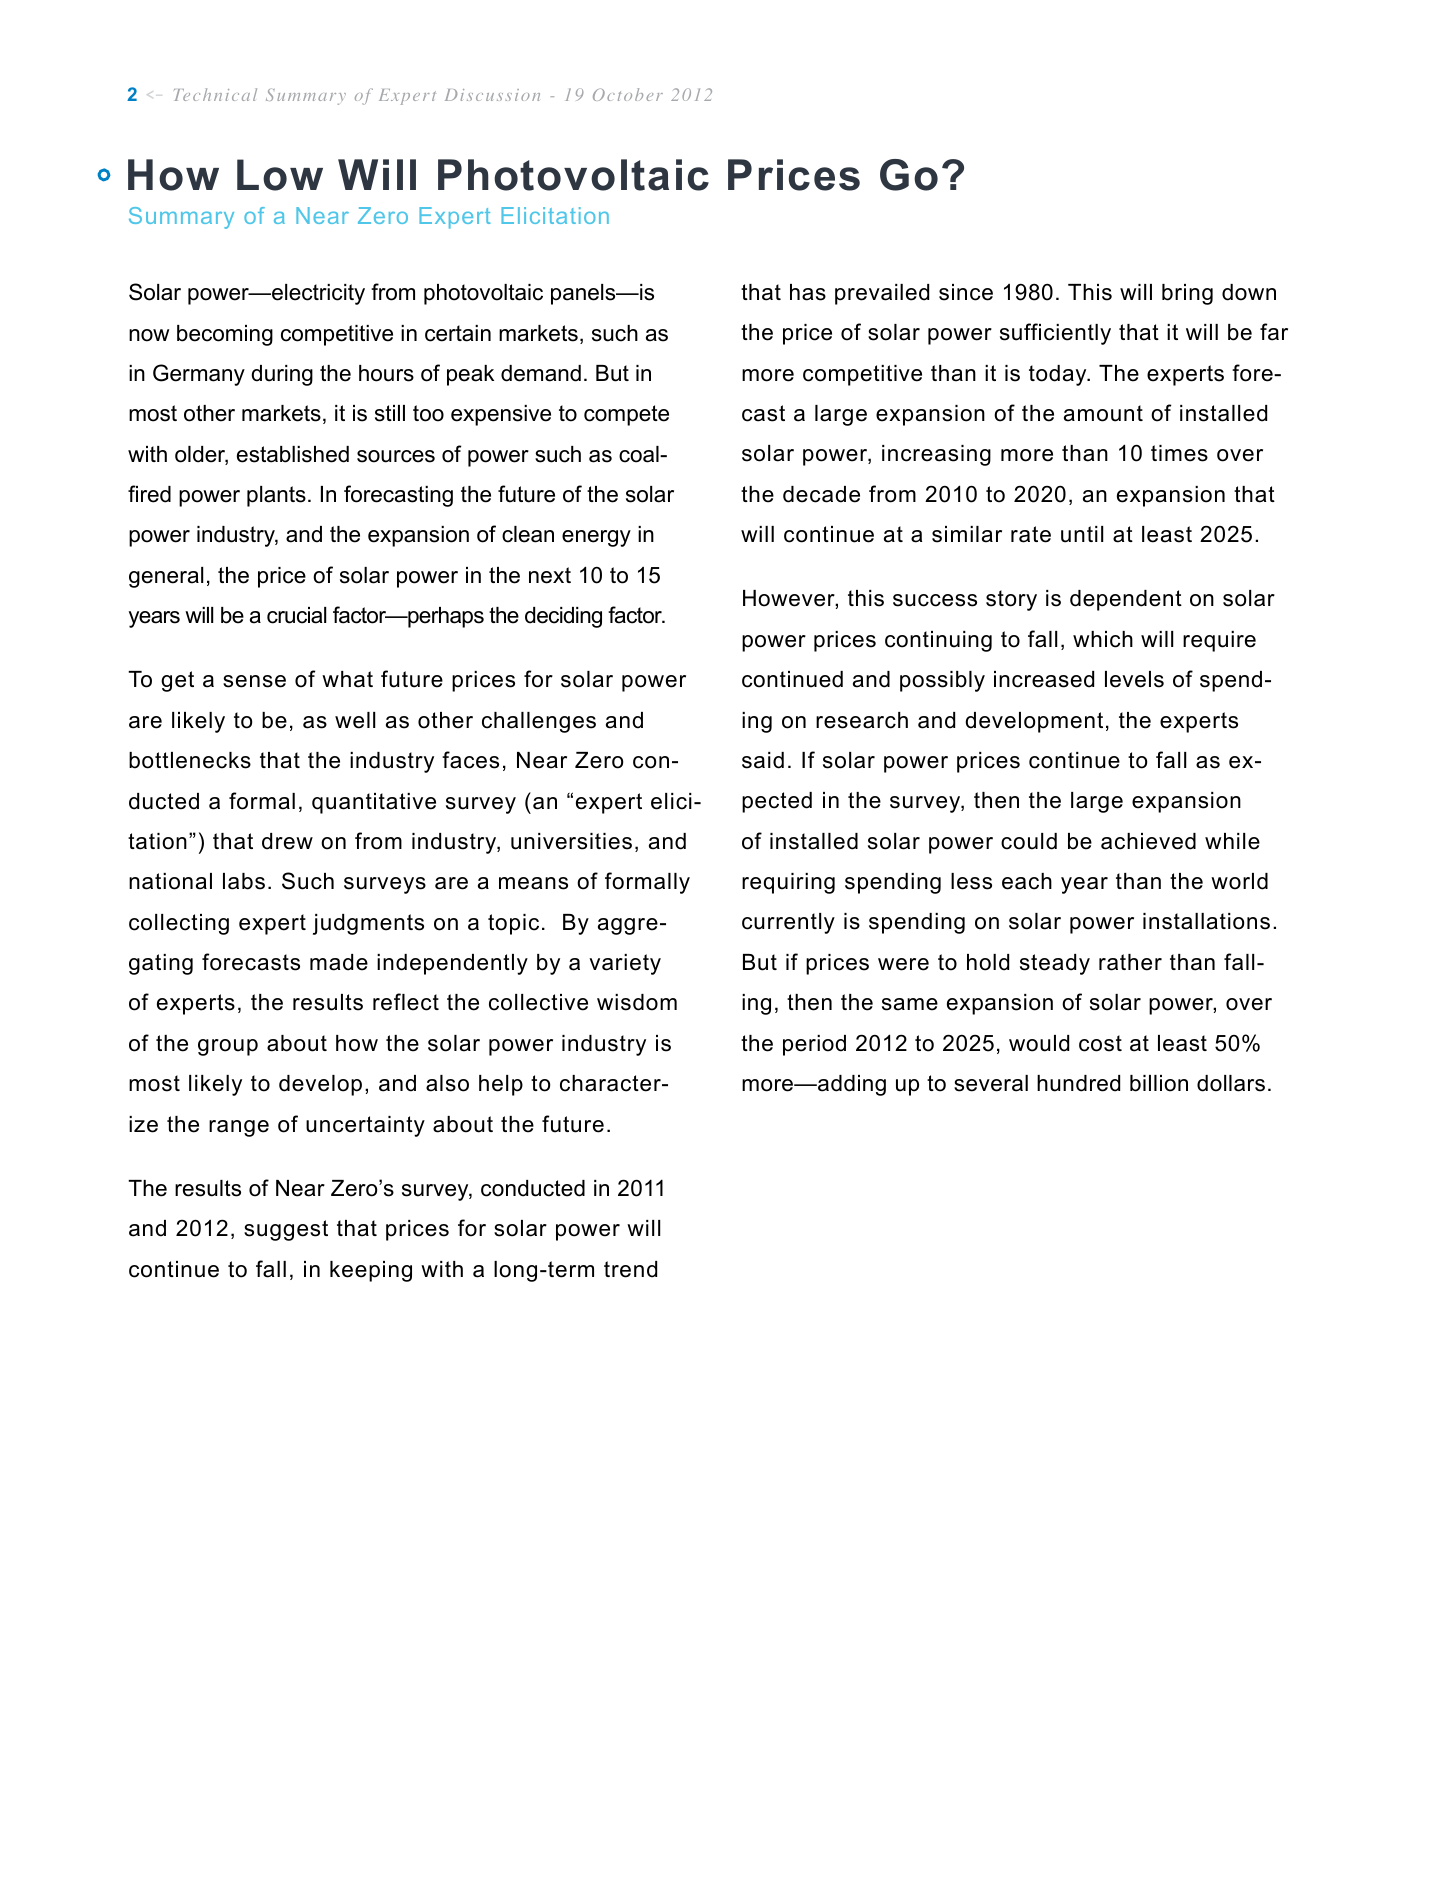 This screenshot has width=1454, height=1882. Describe the element at coordinates (1148, 841) in the screenshot. I see `achieved` at that location.
